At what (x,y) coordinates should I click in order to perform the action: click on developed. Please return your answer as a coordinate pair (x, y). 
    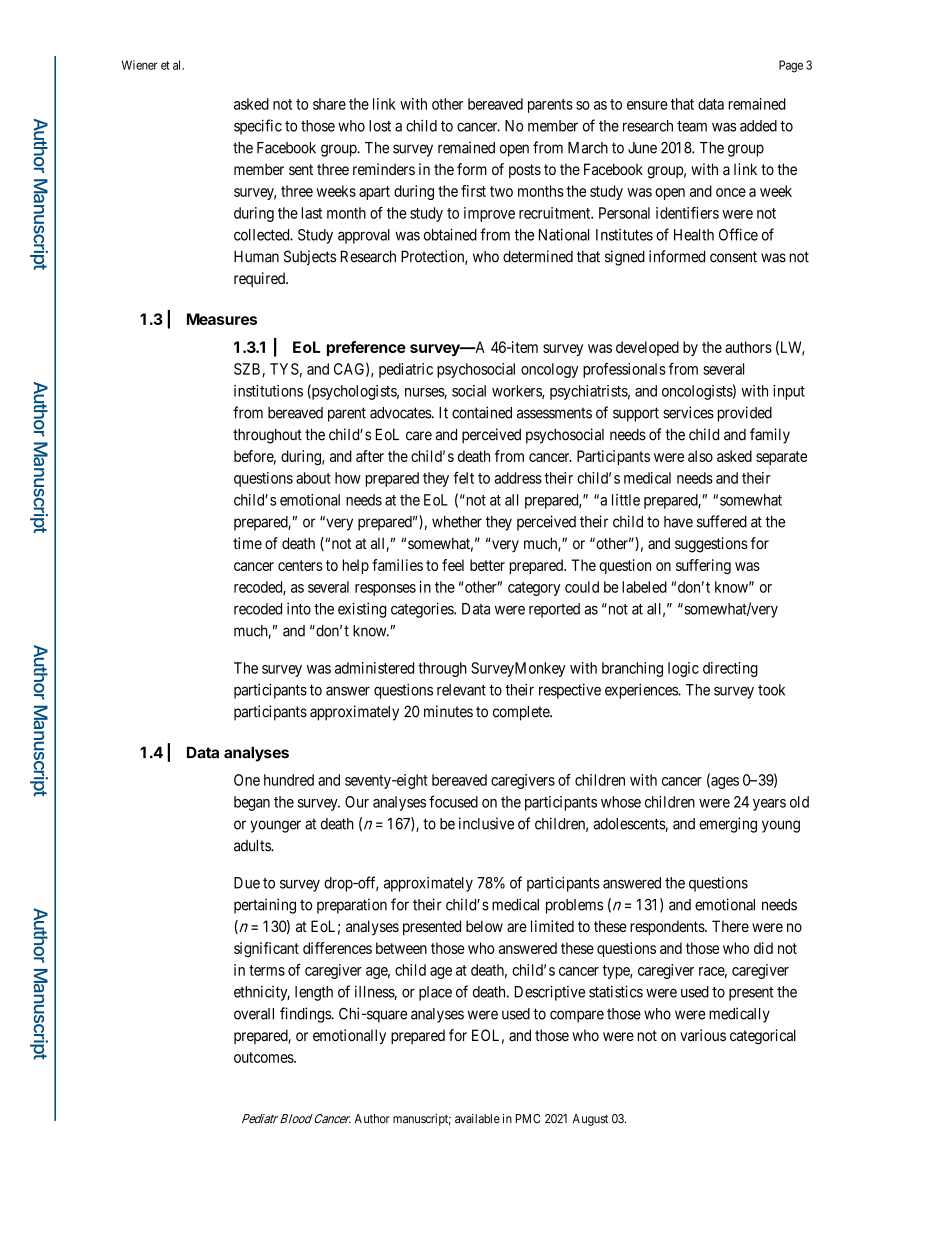
    Looking at the image, I should click on (647, 348).
